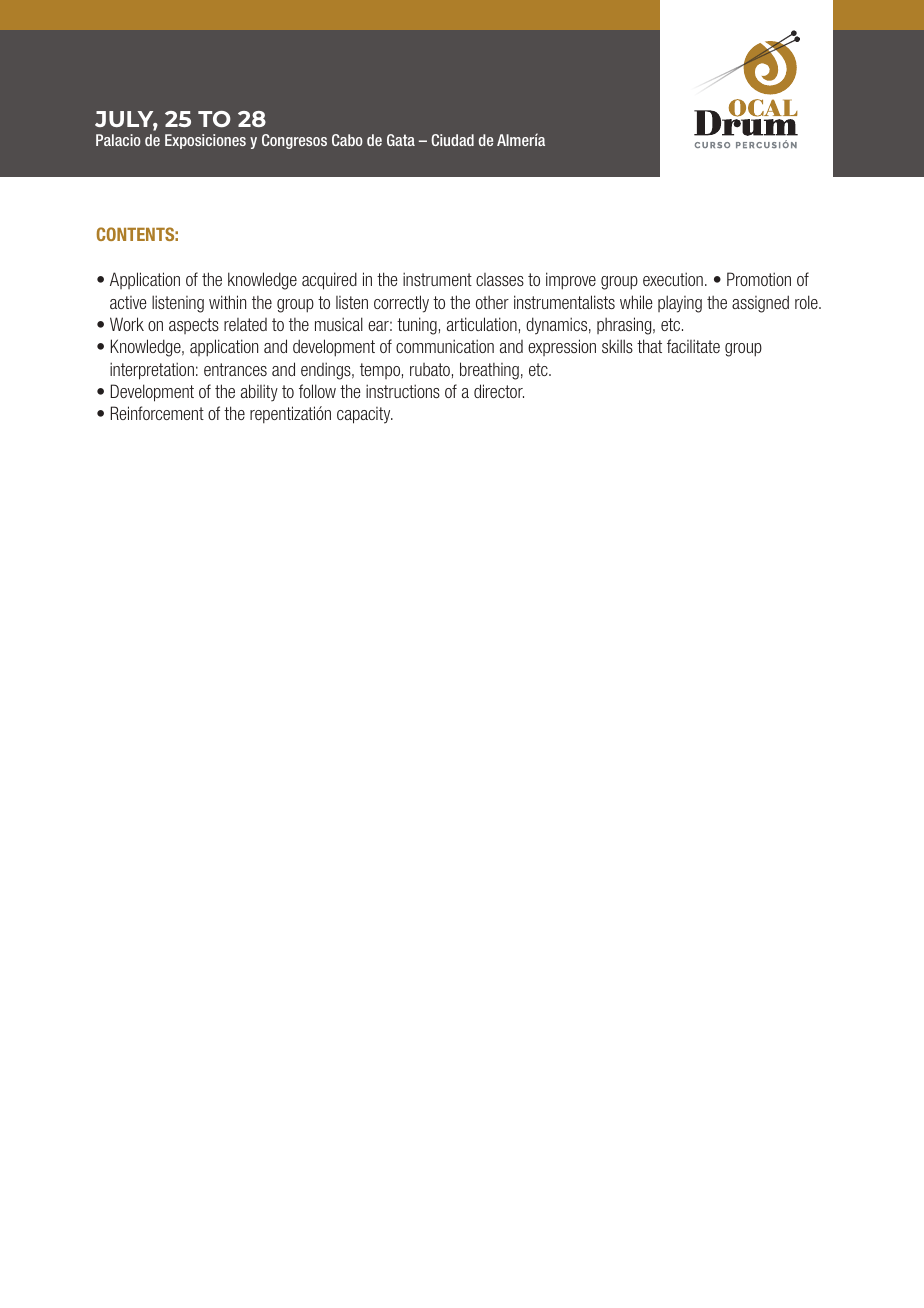 Image resolution: width=924 pixels, height=1308 pixels. I want to click on Cabo, so click(347, 140).
